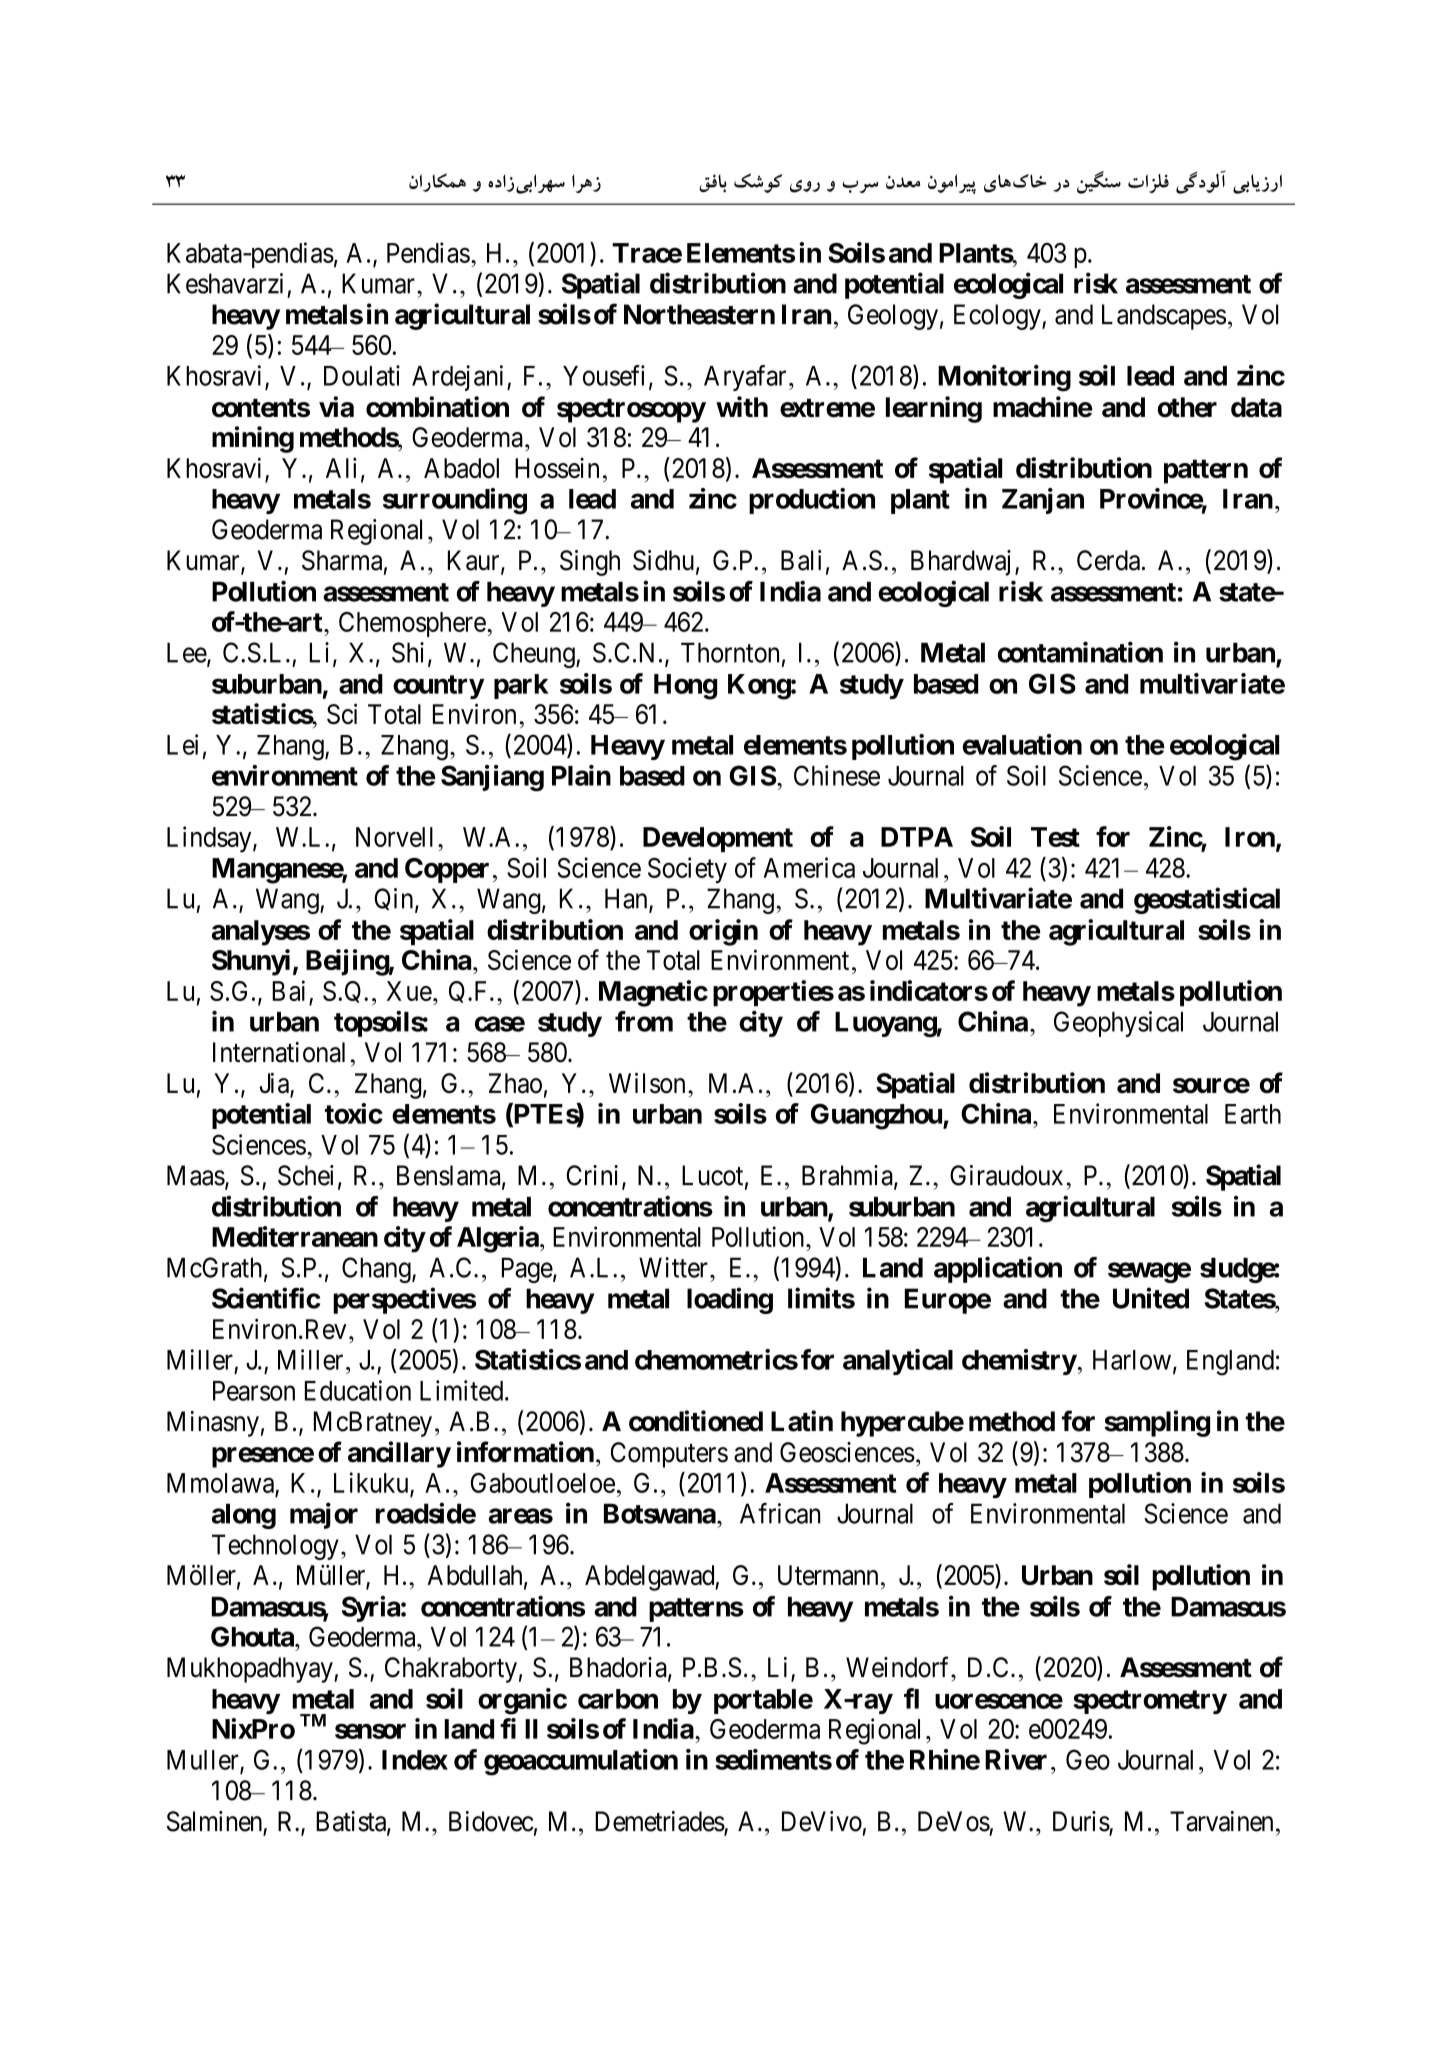 The width and height of the image is (1447, 2047). I want to click on International, so click(279, 1052).
